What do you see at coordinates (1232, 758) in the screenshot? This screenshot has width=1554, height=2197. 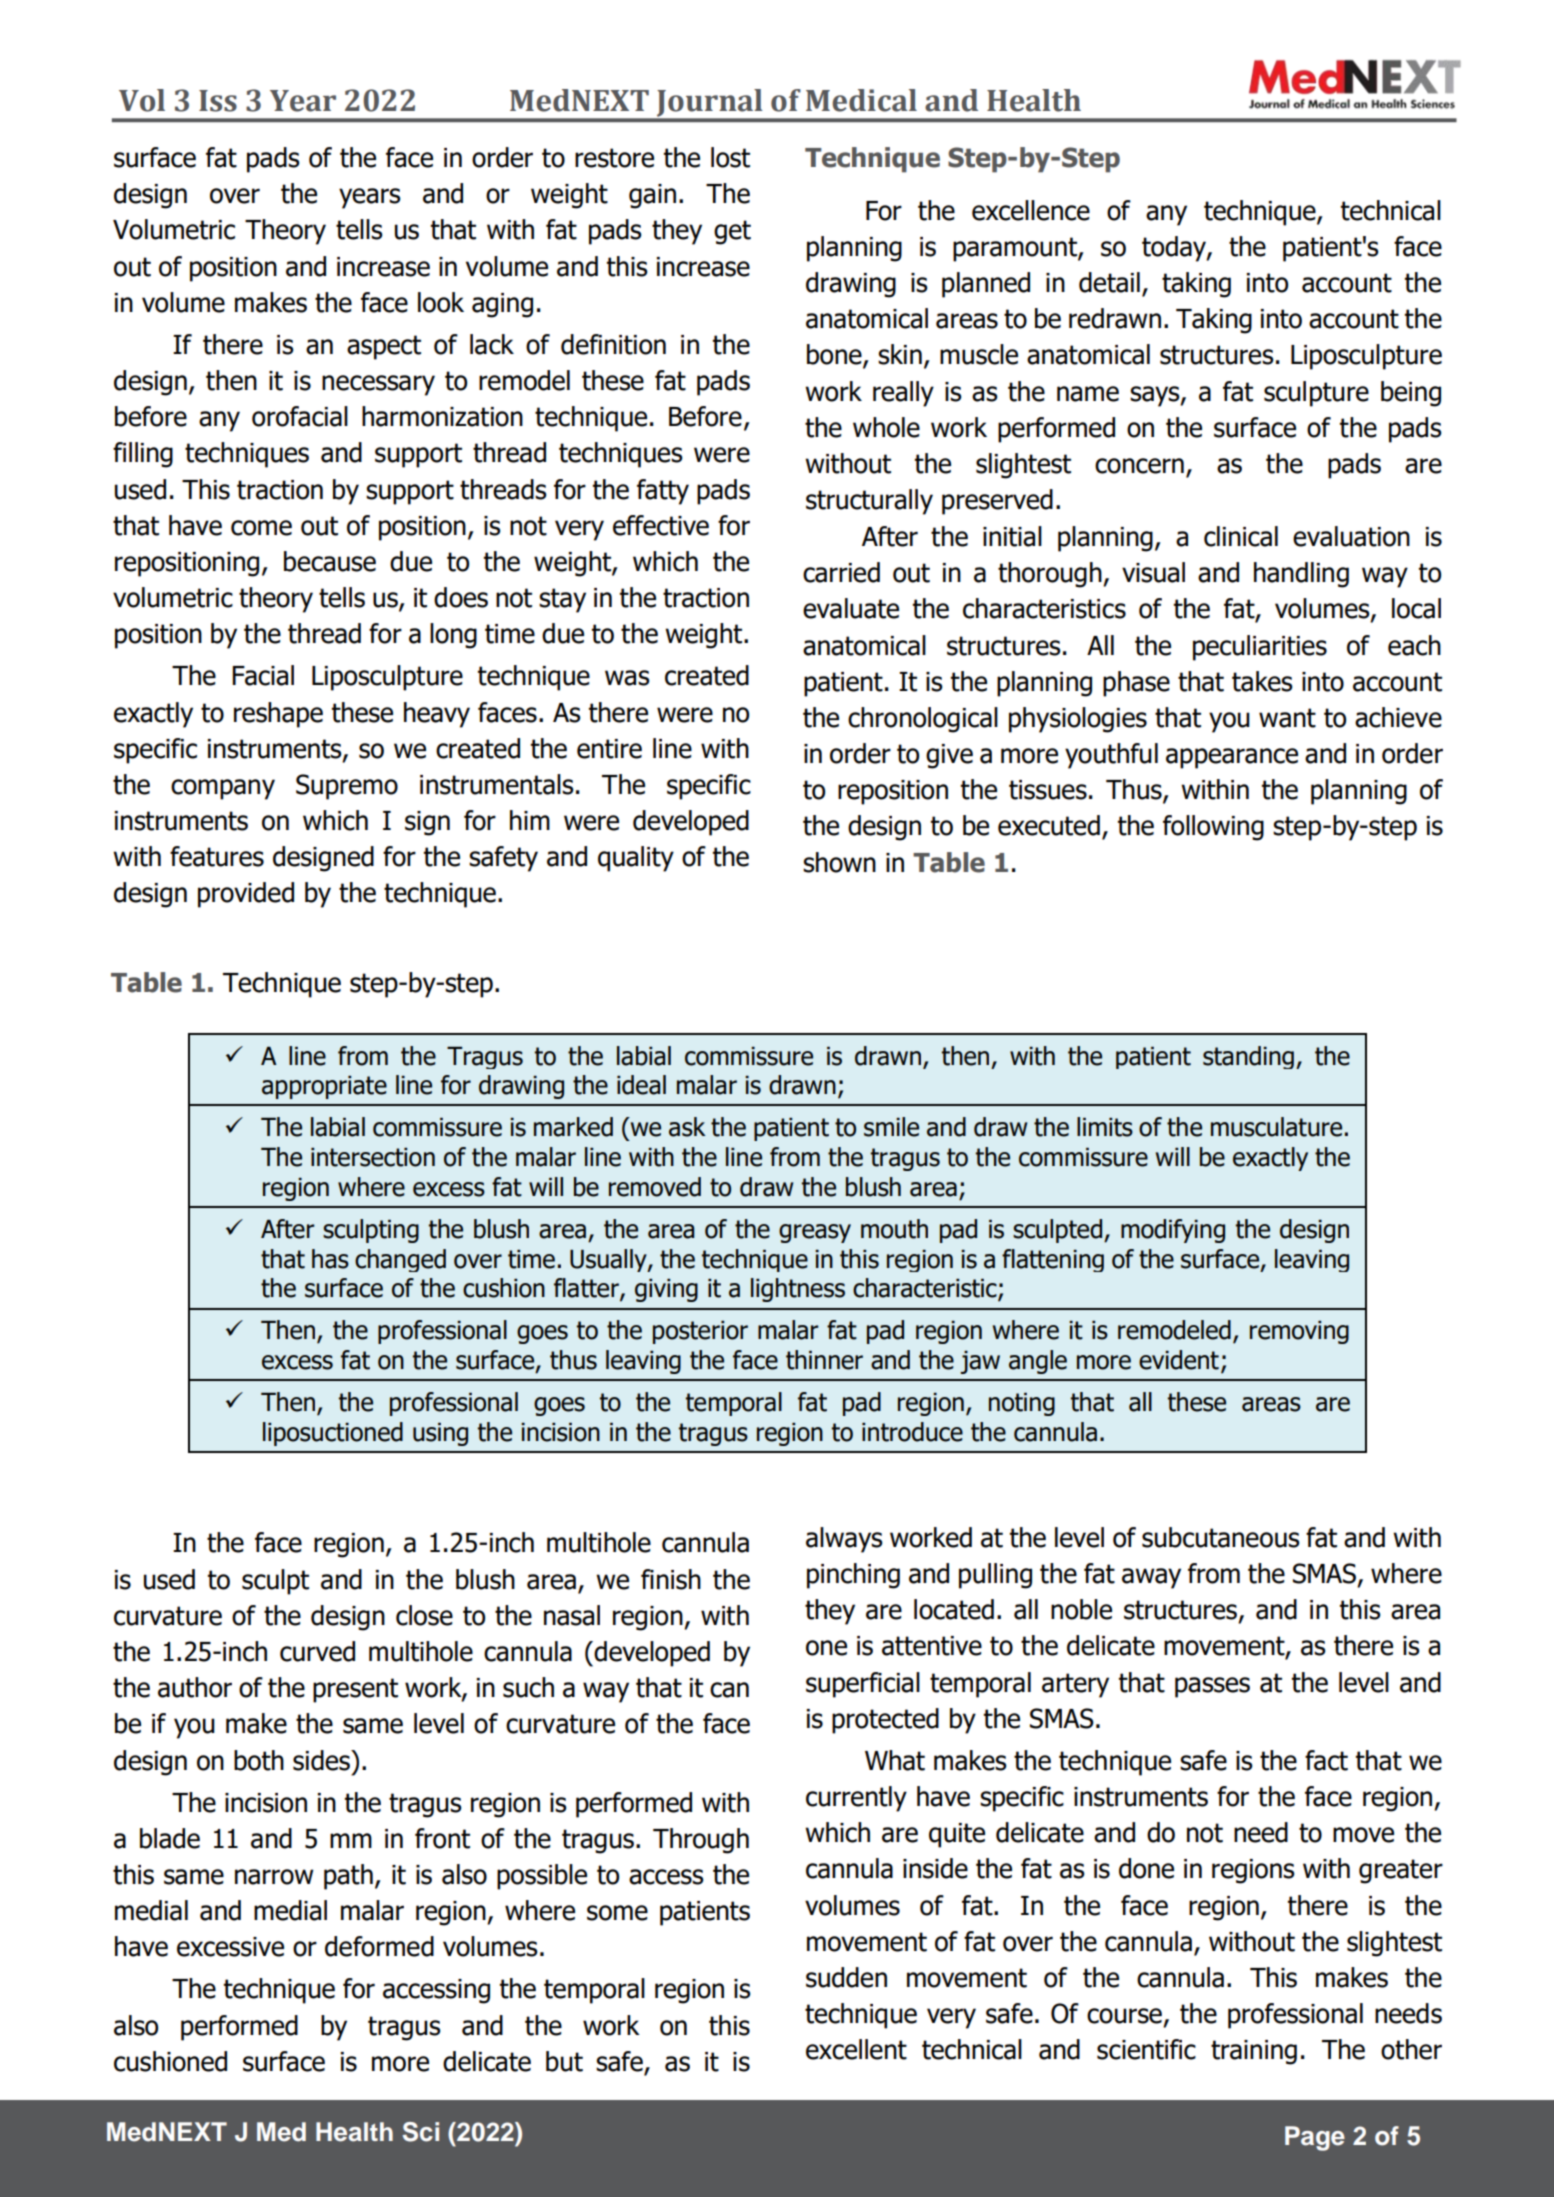 I see `appearance` at bounding box center [1232, 758].
